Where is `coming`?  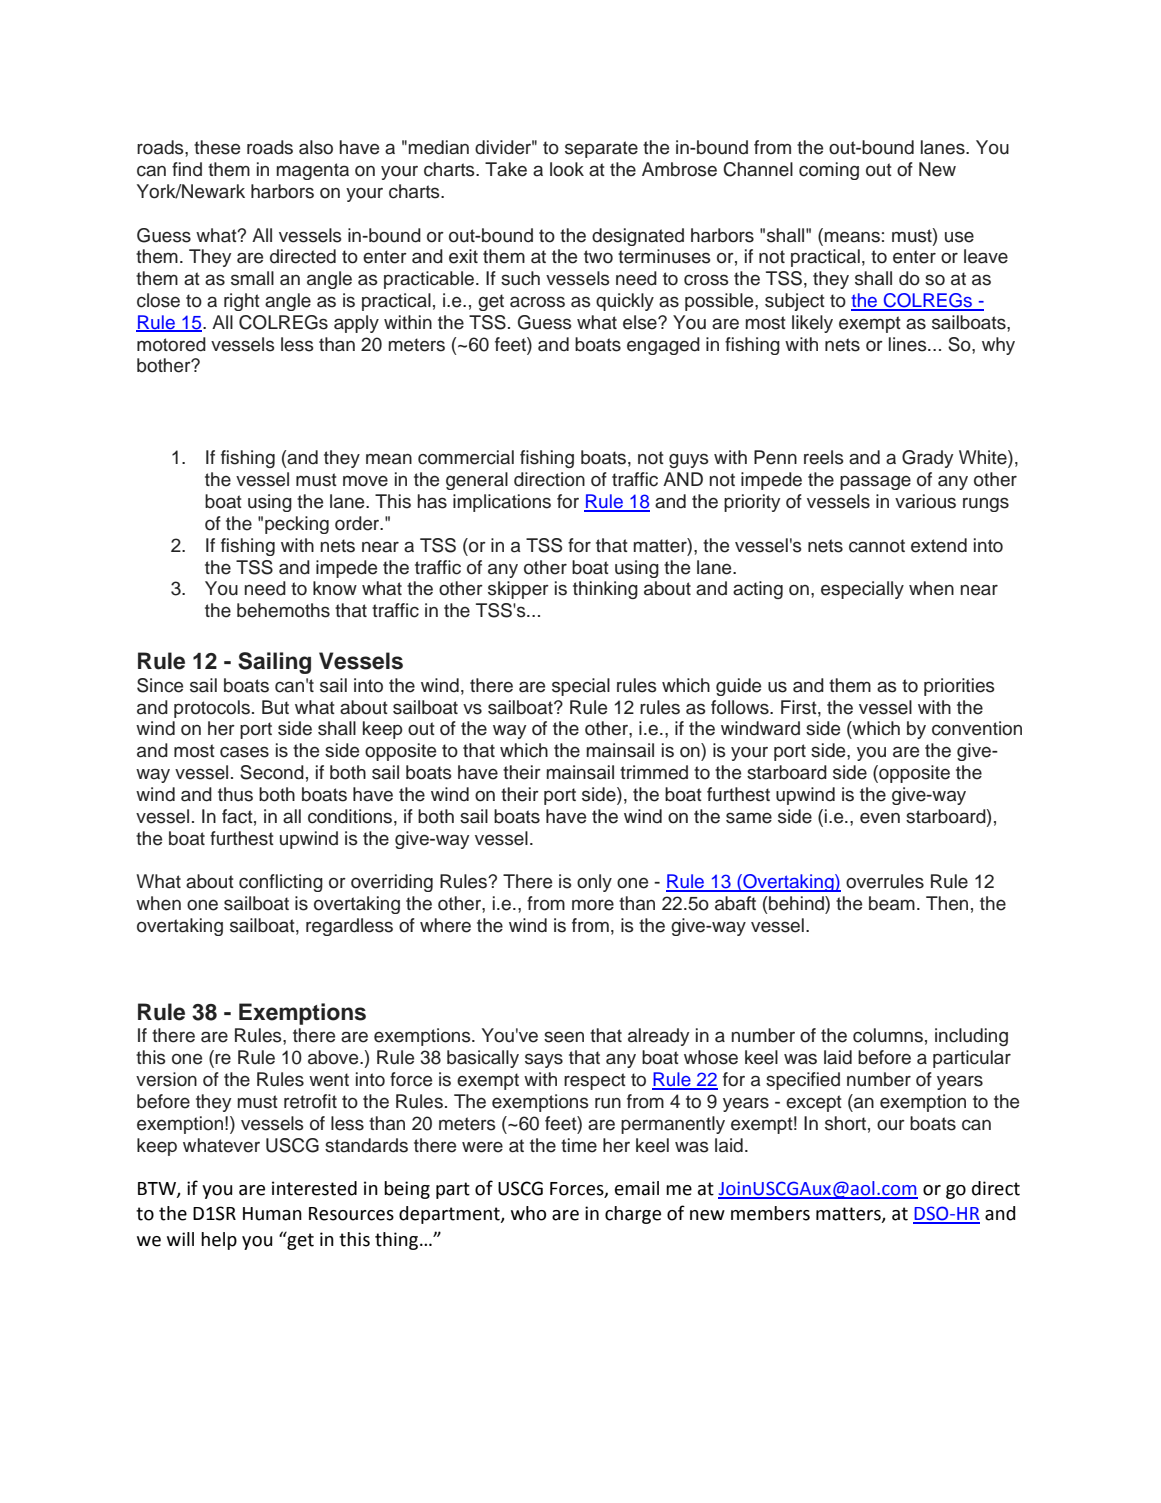 coming is located at coordinates (829, 171).
